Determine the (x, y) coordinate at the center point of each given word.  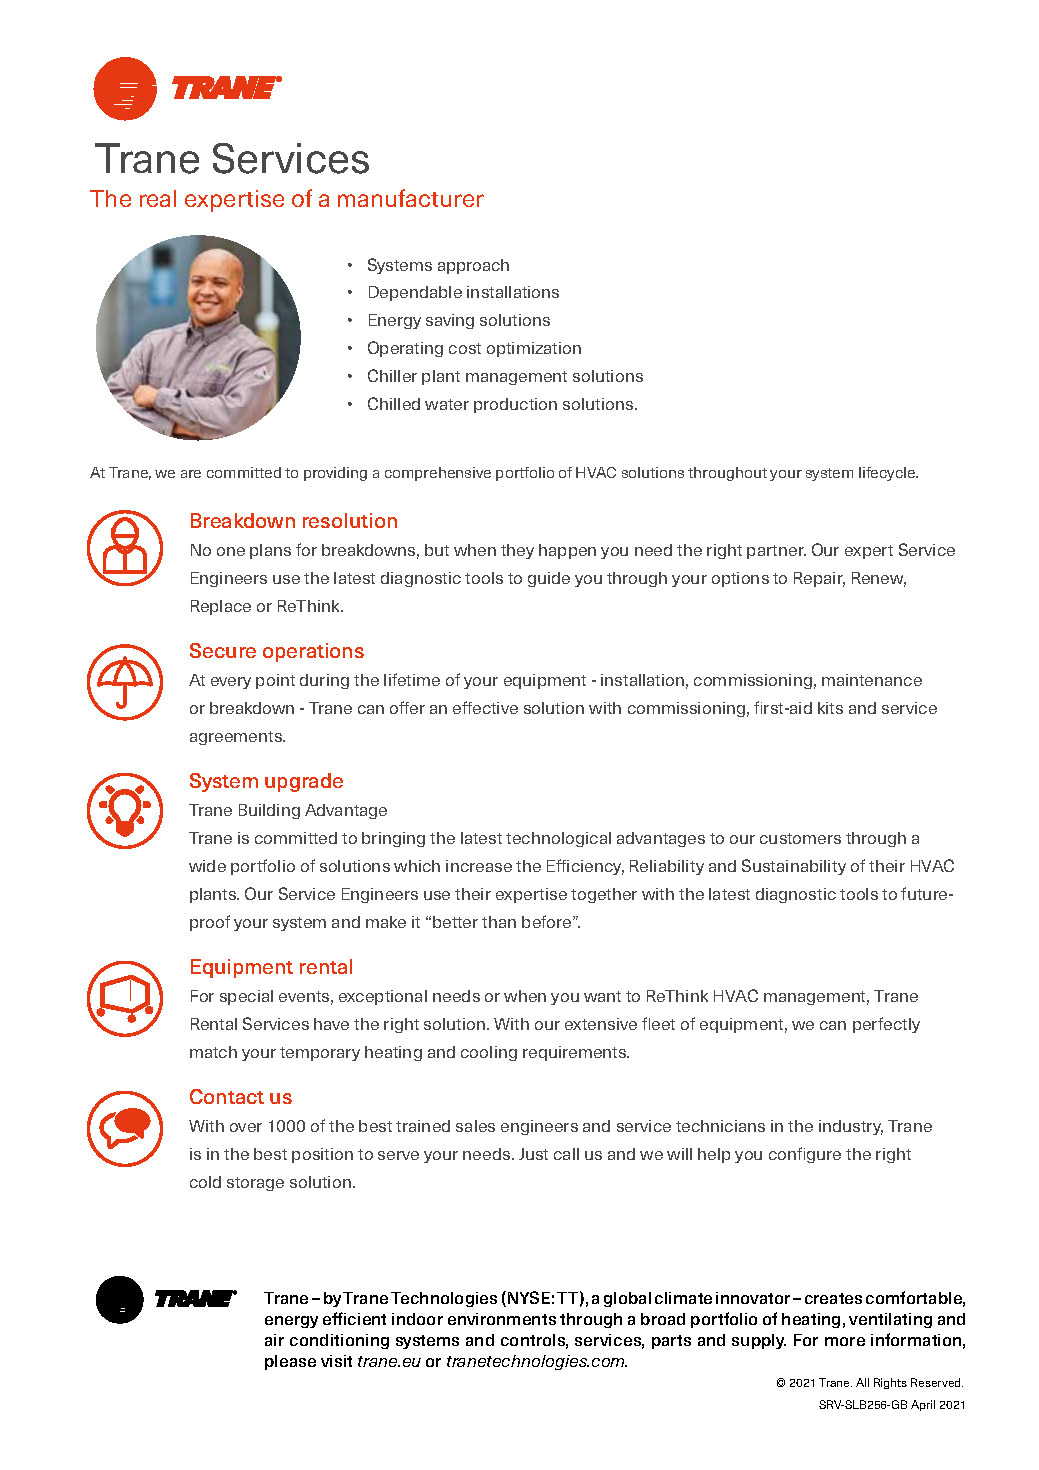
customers (800, 838)
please (290, 1362)
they (517, 551)
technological (558, 839)
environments (502, 1319)
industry (851, 1127)
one (231, 551)
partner (776, 552)
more (845, 1341)
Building (269, 811)
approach (473, 266)
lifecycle (888, 474)
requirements (576, 1053)
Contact (227, 1096)
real (158, 198)
